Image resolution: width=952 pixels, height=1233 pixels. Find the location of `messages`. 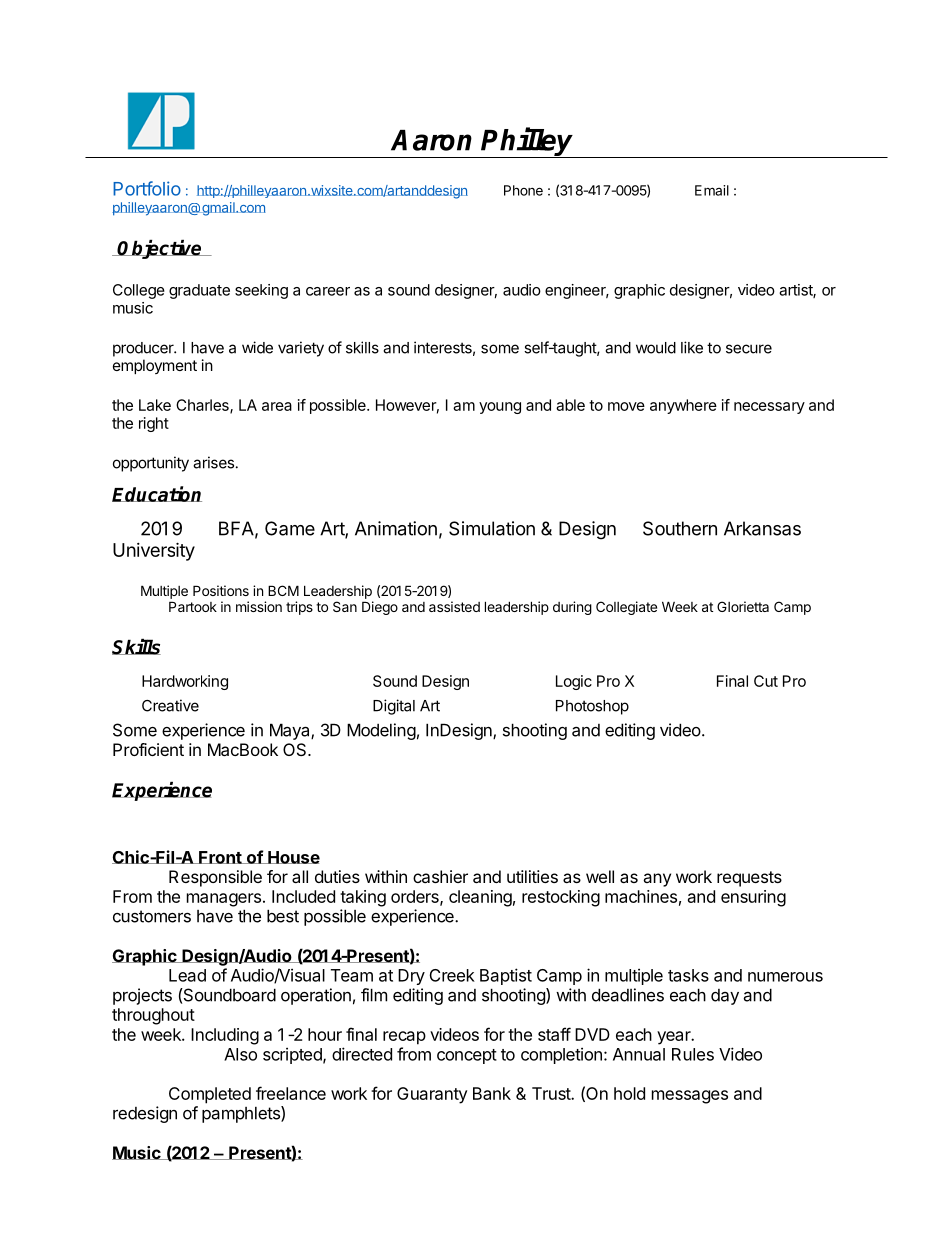

messages is located at coordinates (690, 1097).
